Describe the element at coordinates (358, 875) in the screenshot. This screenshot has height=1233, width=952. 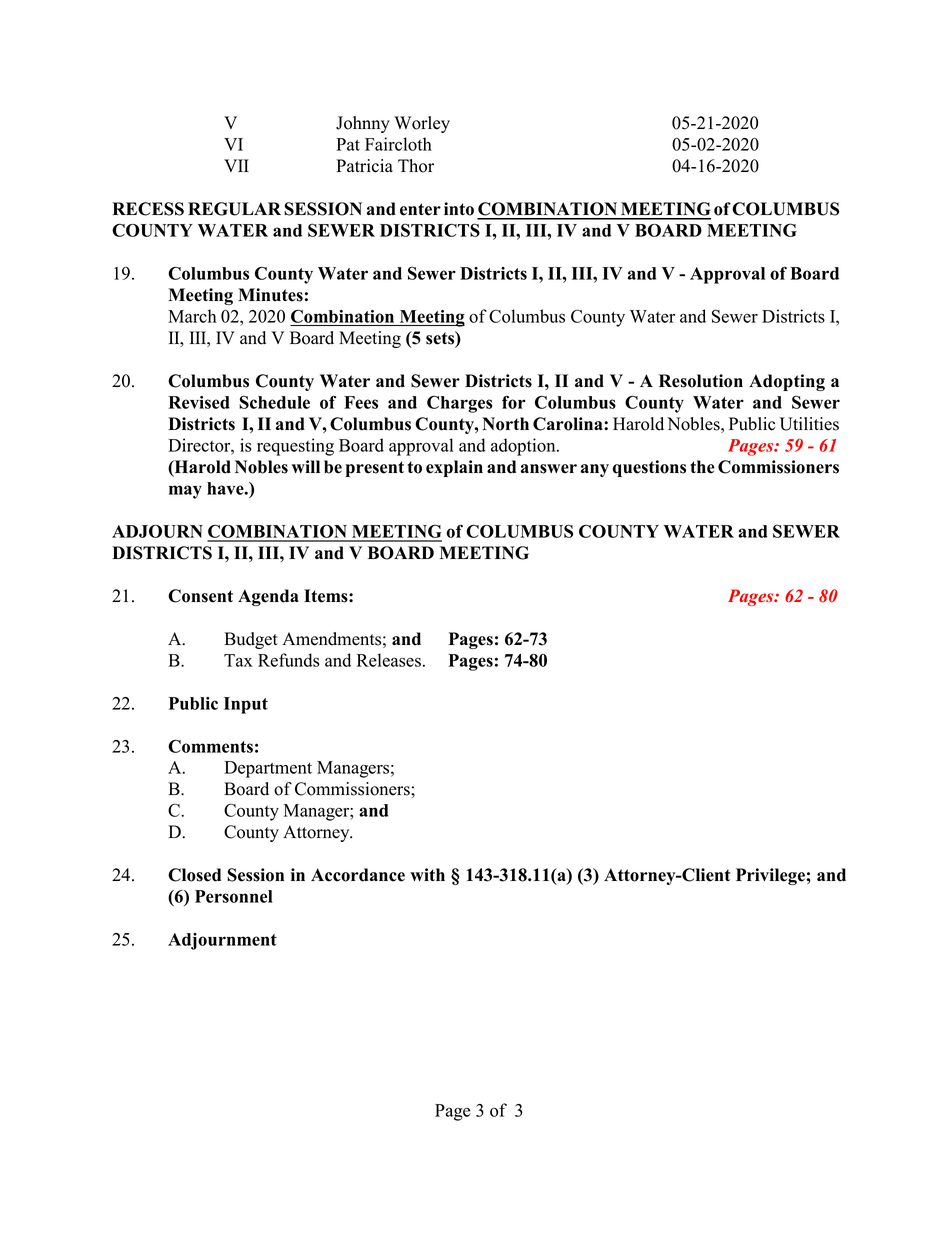
I see `Accordance` at that location.
